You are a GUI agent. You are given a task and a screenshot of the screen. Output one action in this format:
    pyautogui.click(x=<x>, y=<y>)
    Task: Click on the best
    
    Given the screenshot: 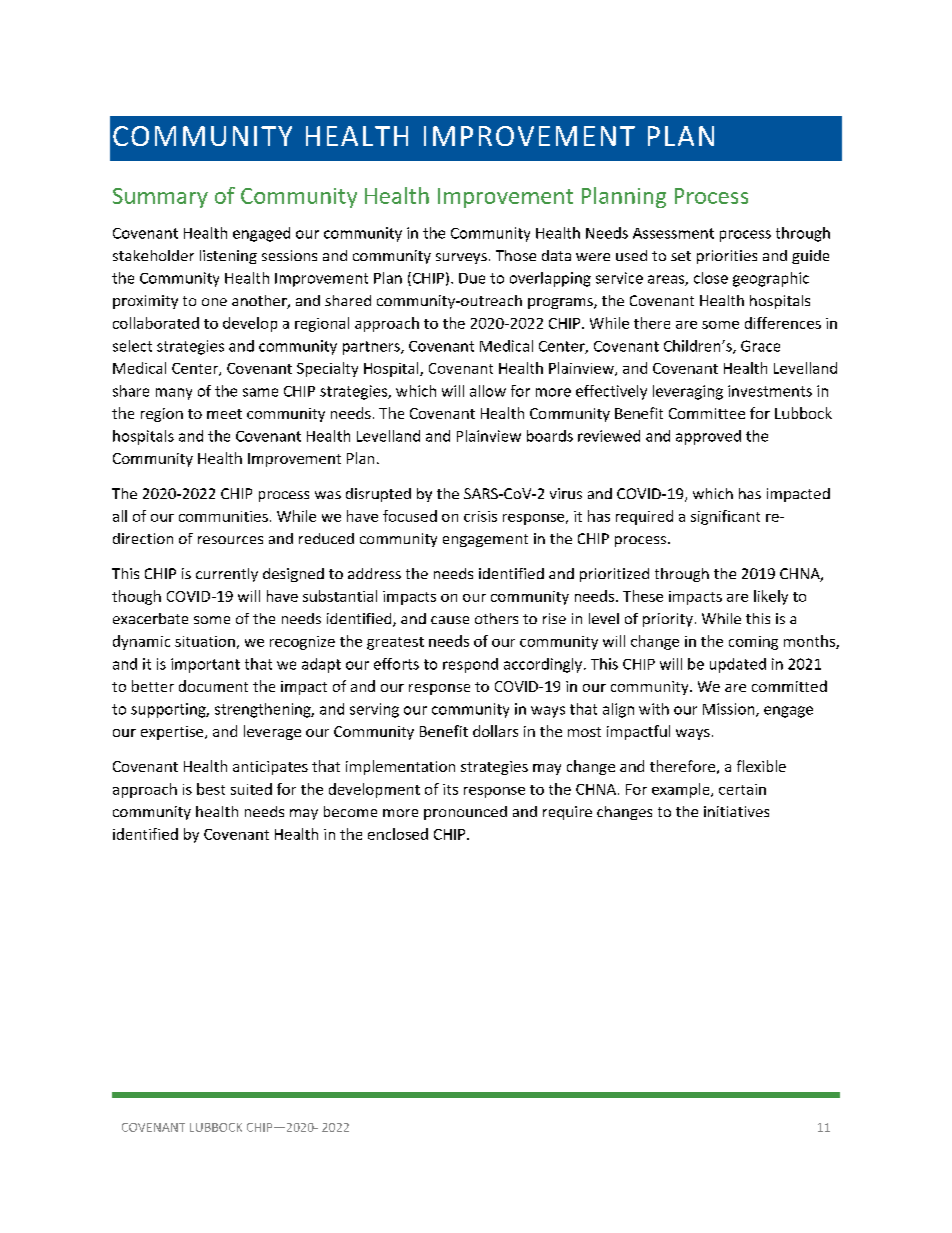 What is the action you would take?
    pyautogui.click(x=211, y=789)
